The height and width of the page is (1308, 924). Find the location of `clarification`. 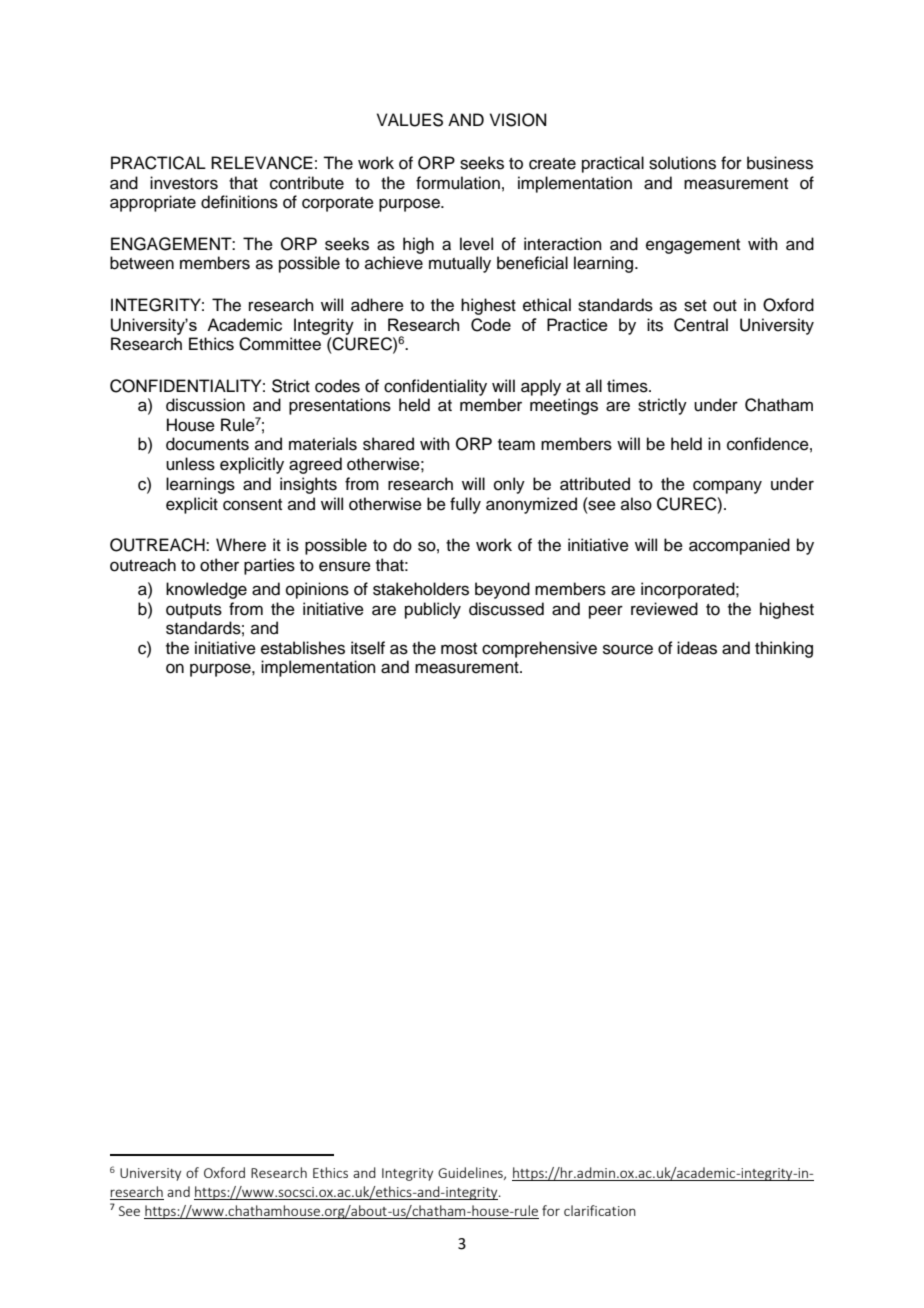

clarification is located at coordinates (600, 1210).
